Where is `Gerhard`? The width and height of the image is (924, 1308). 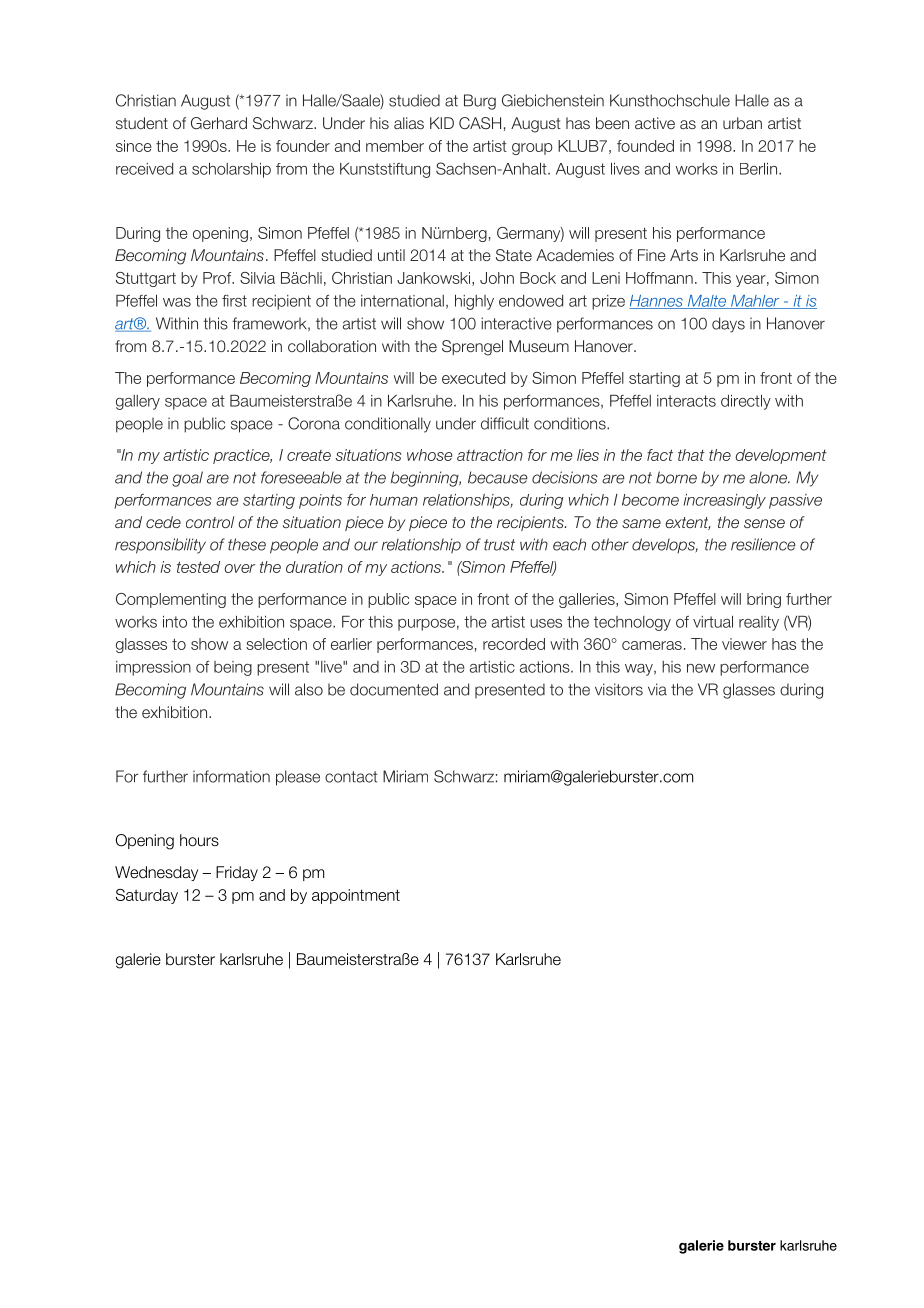 Gerhard is located at coordinates (219, 123).
